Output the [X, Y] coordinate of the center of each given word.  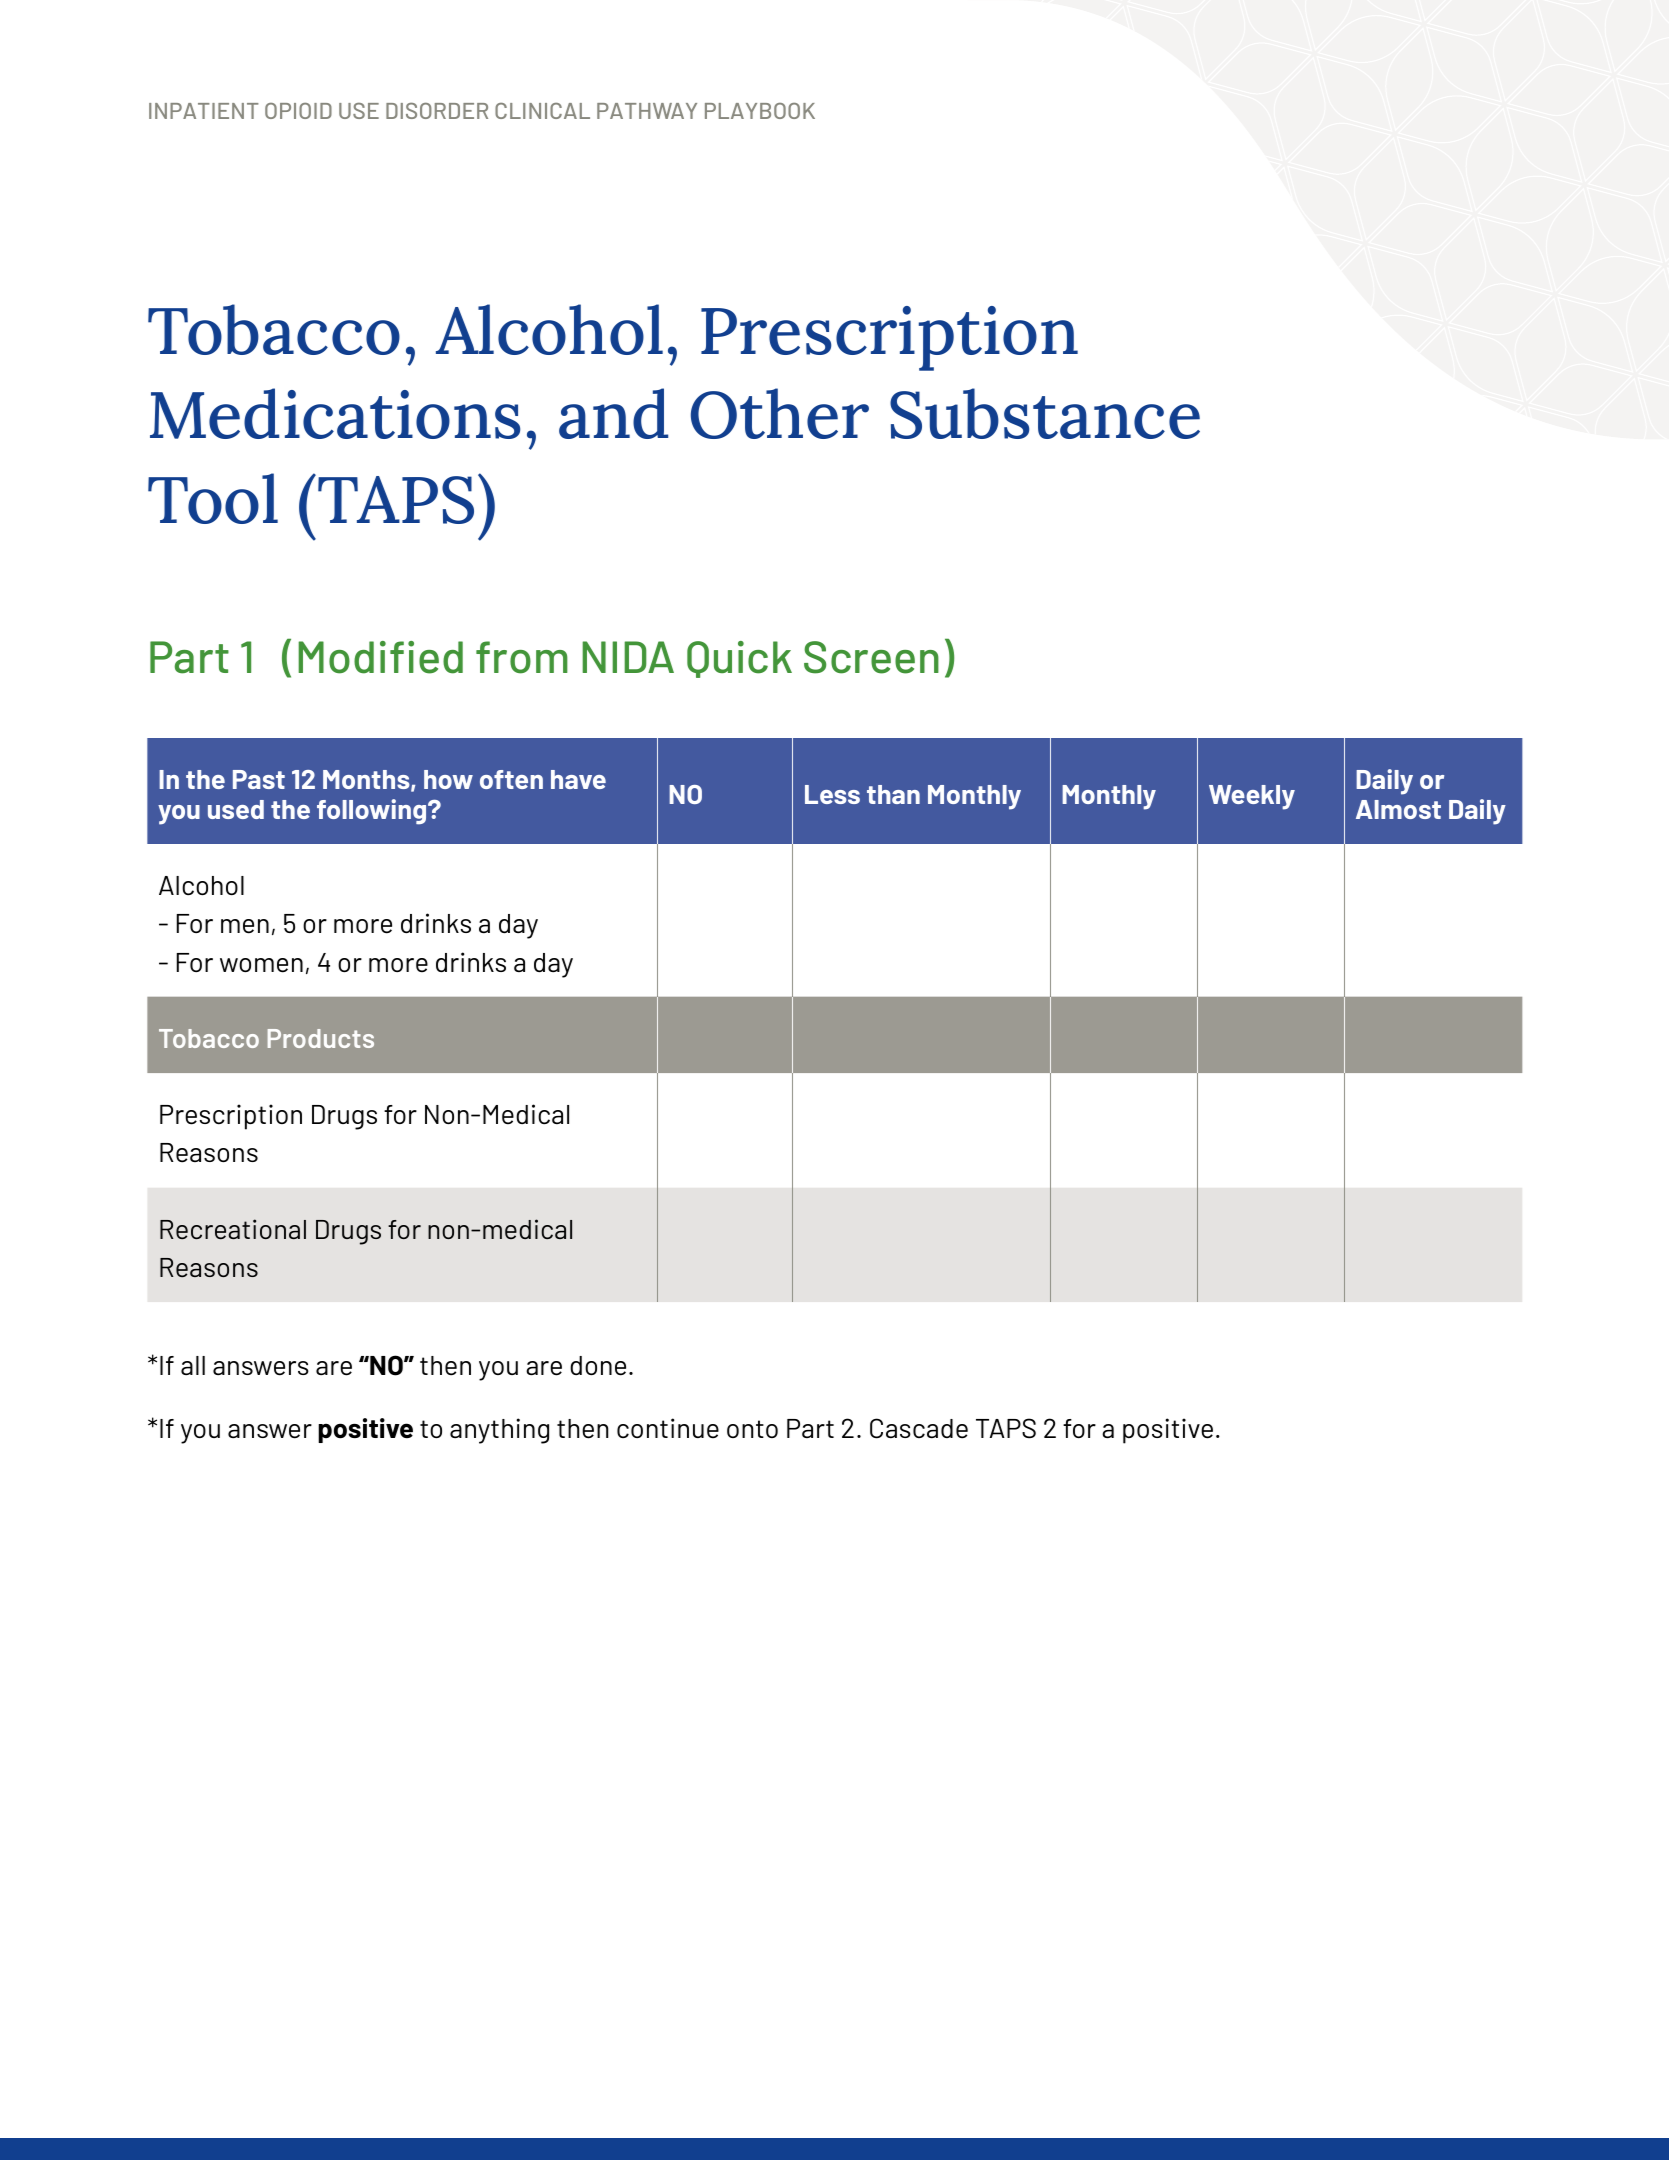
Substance [1045, 413]
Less [832, 794]
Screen [871, 657]
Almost [1398, 809]
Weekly [1252, 797]
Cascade [919, 1428]
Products [321, 1038]
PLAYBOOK [760, 111]
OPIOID [298, 111]
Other [780, 413]
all [193, 1365]
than [893, 794]
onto [752, 1429]
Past [259, 779]
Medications [335, 413]
